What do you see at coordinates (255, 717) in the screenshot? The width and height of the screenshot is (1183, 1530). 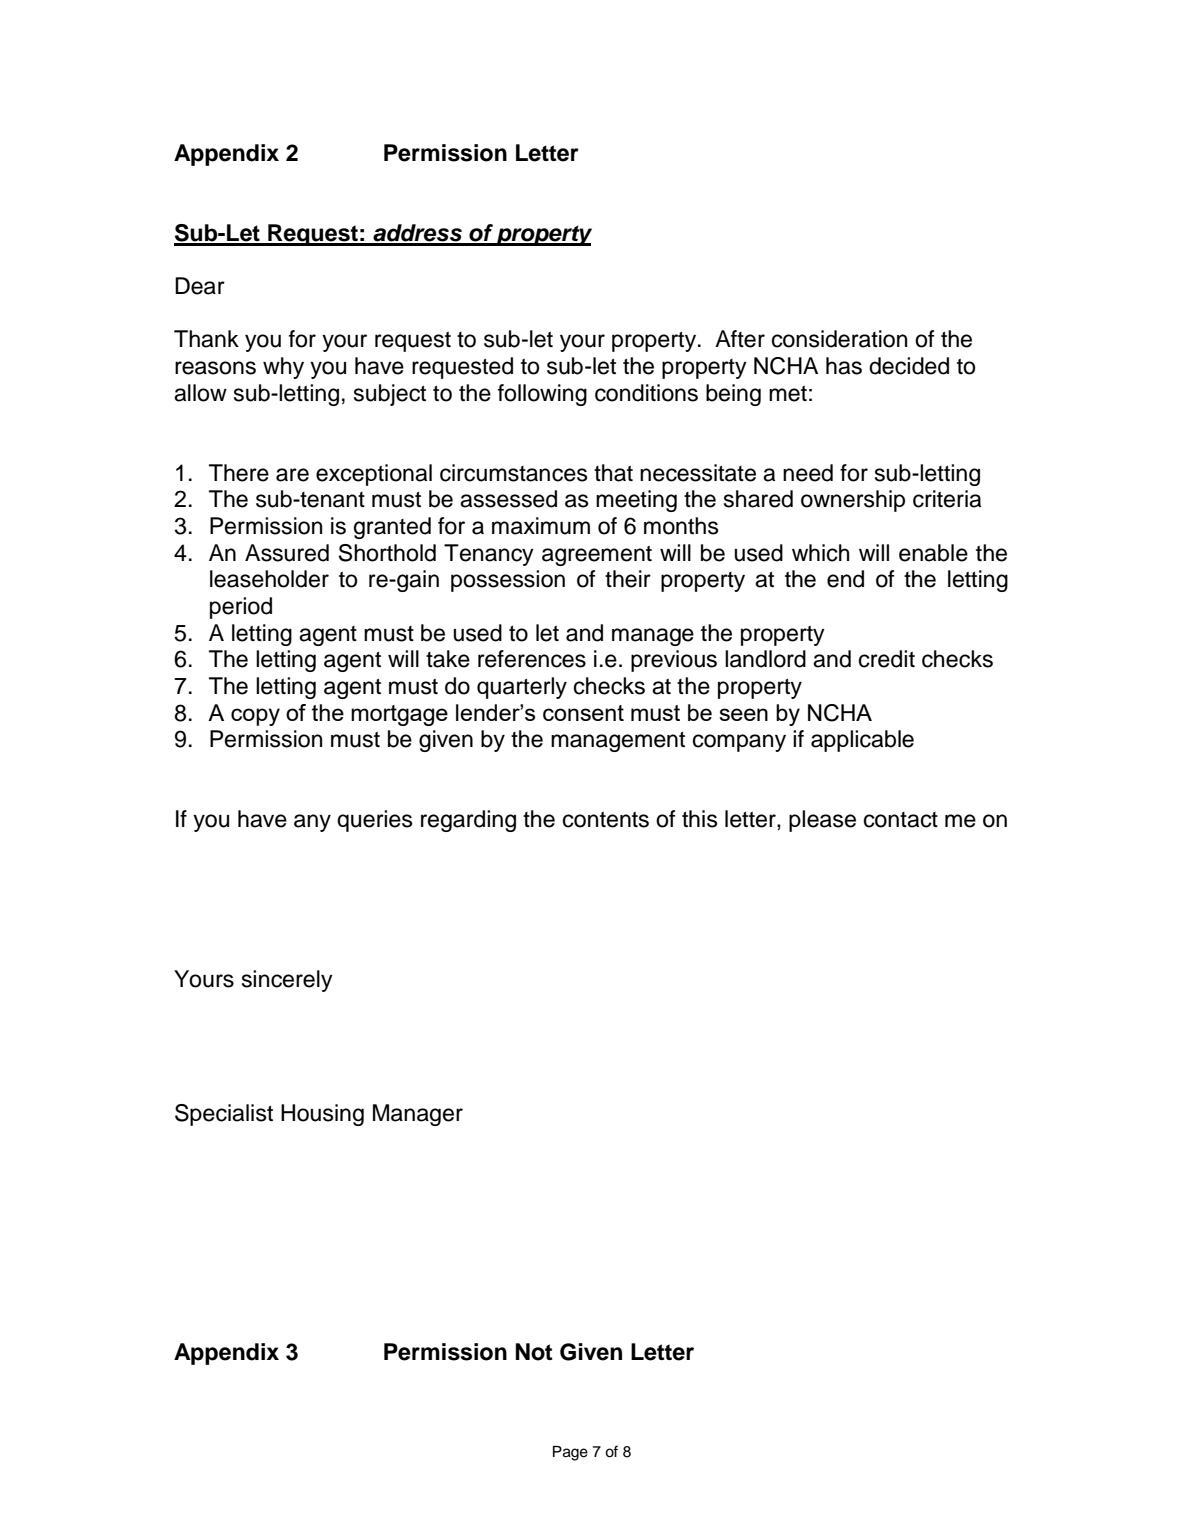 I see `copy` at bounding box center [255, 717].
